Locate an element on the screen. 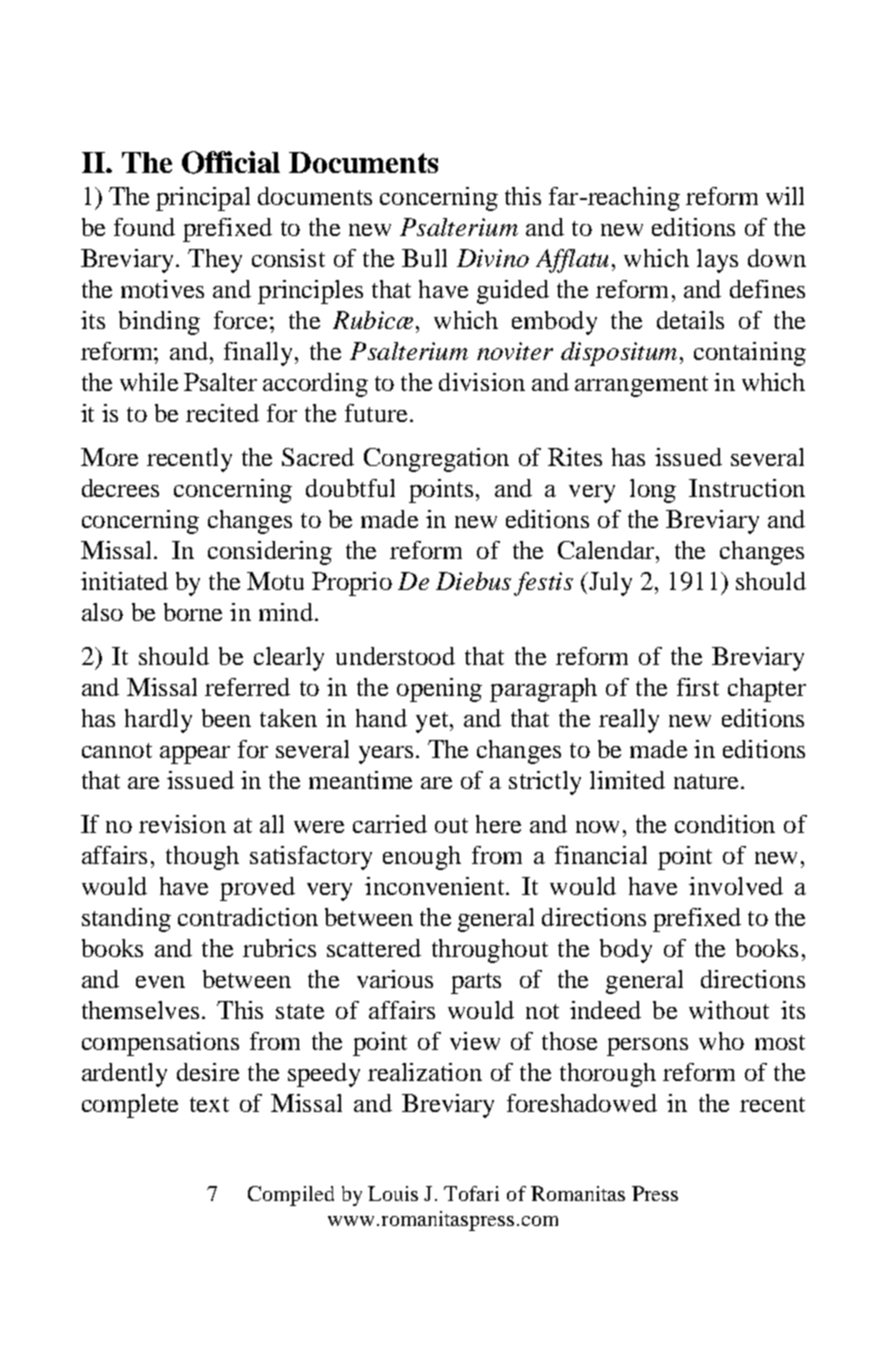 This screenshot has height=1372, width=887. hardly is located at coordinates (158, 721).
